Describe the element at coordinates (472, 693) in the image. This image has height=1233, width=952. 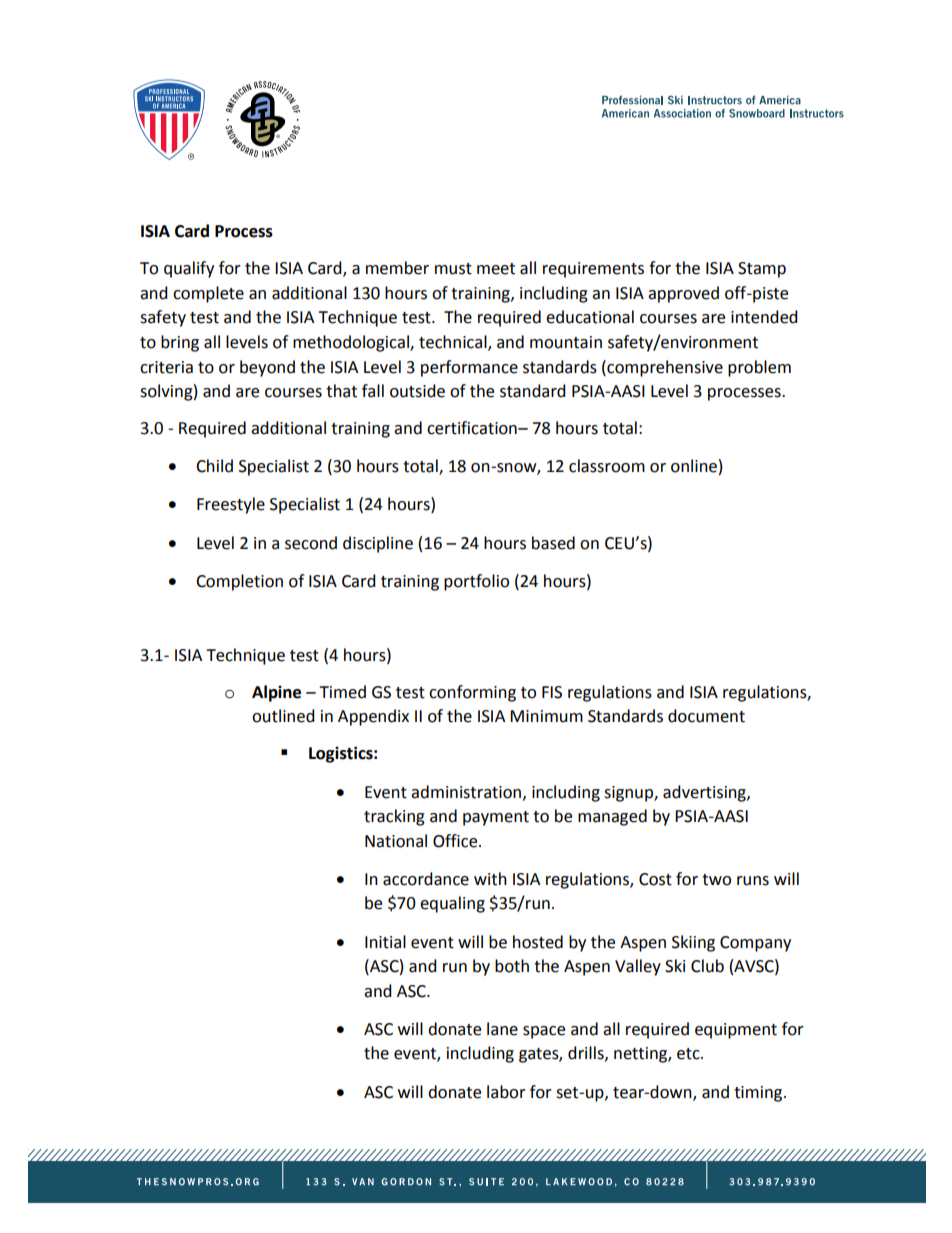
I see `conforming` at that location.
